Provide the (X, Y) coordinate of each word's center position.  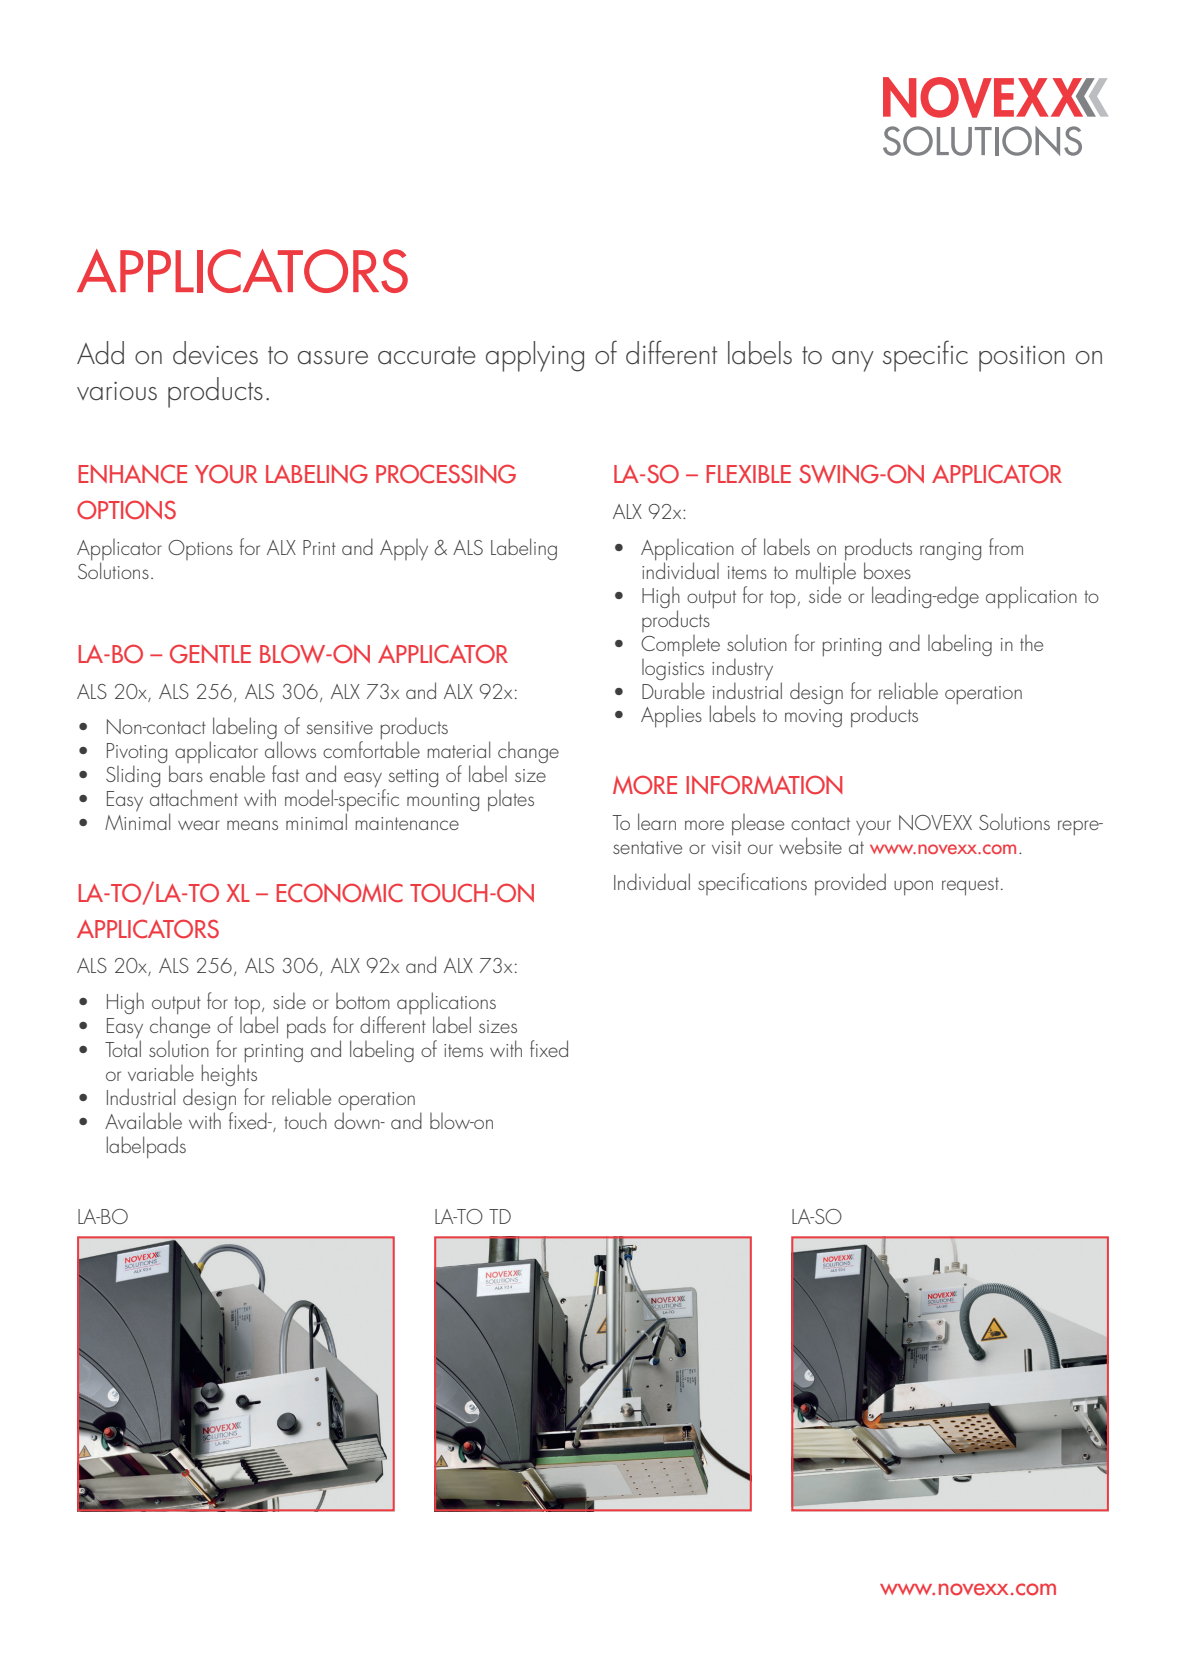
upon (913, 888)
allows (290, 749)
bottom (363, 1001)
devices (215, 353)
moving (813, 718)
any (853, 361)
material (459, 749)
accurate (427, 355)
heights (229, 1075)
